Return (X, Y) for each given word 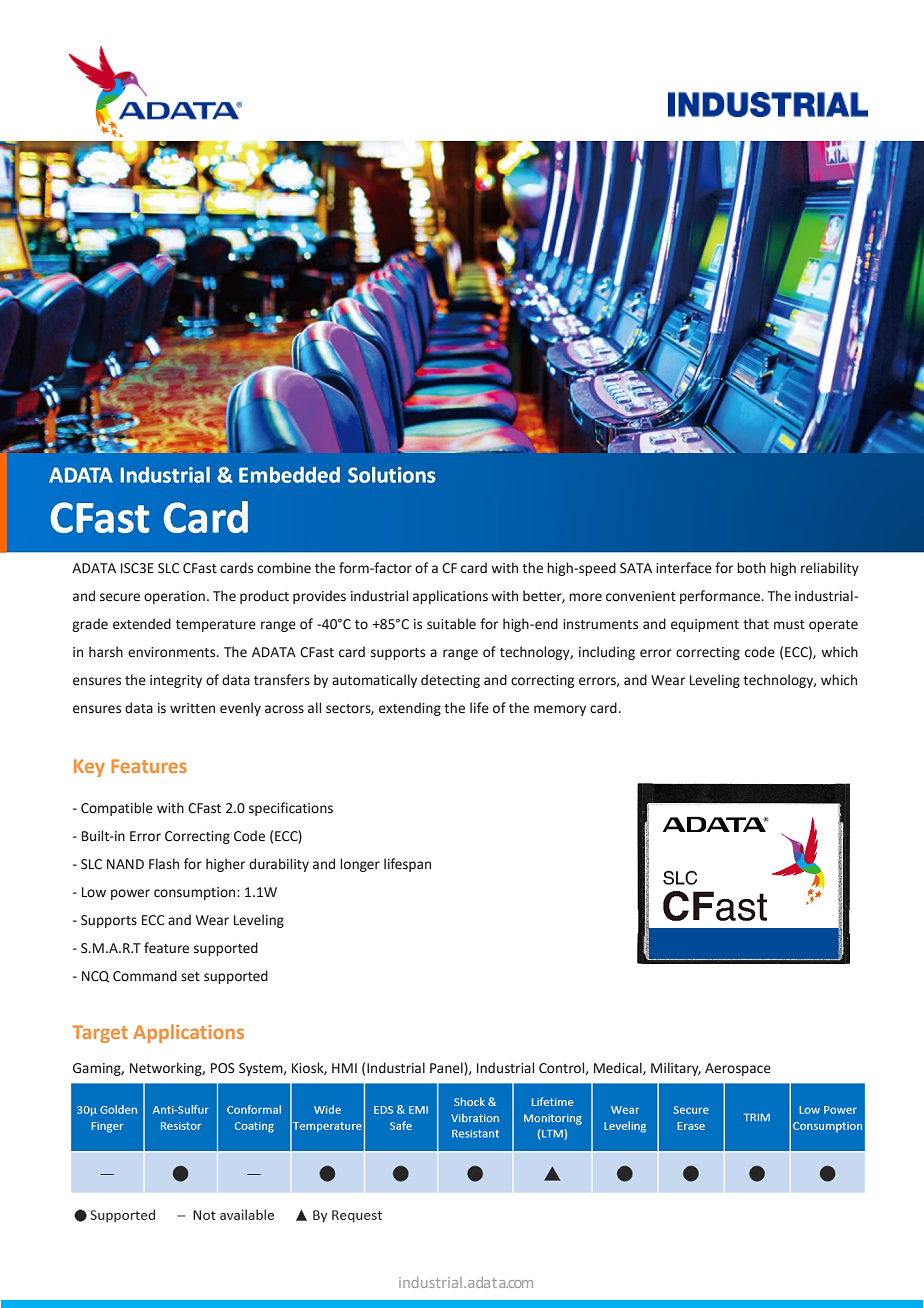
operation (174, 597)
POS (223, 1068)
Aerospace (738, 1069)
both (751, 568)
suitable (451, 624)
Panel (447, 1068)
